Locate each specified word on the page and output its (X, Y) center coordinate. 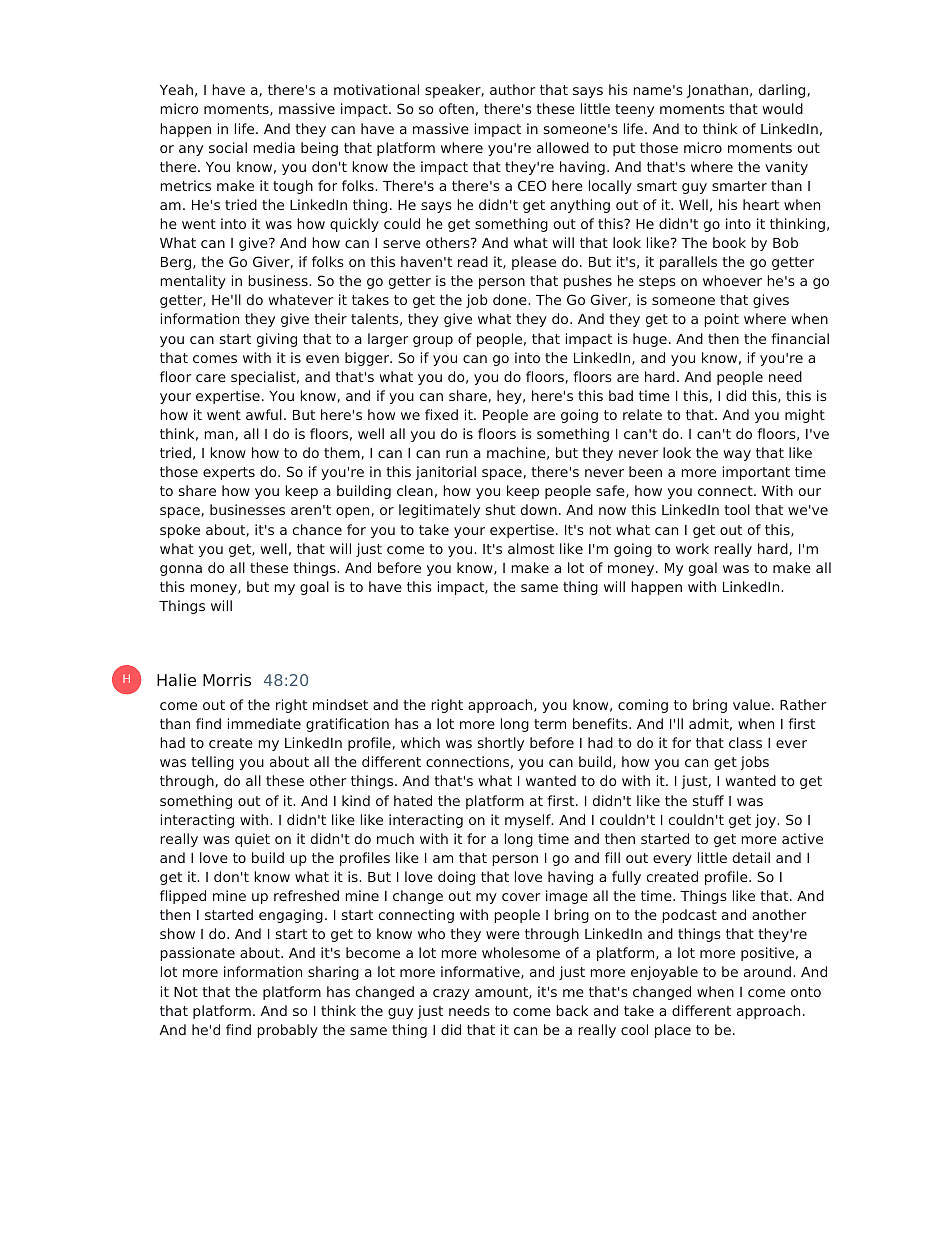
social (228, 147)
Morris (227, 679)
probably (287, 1031)
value (751, 704)
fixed (441, 414)
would (783, 108)
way (737, 455)
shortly (501, 744)
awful (264, 414)
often (456, 108)
